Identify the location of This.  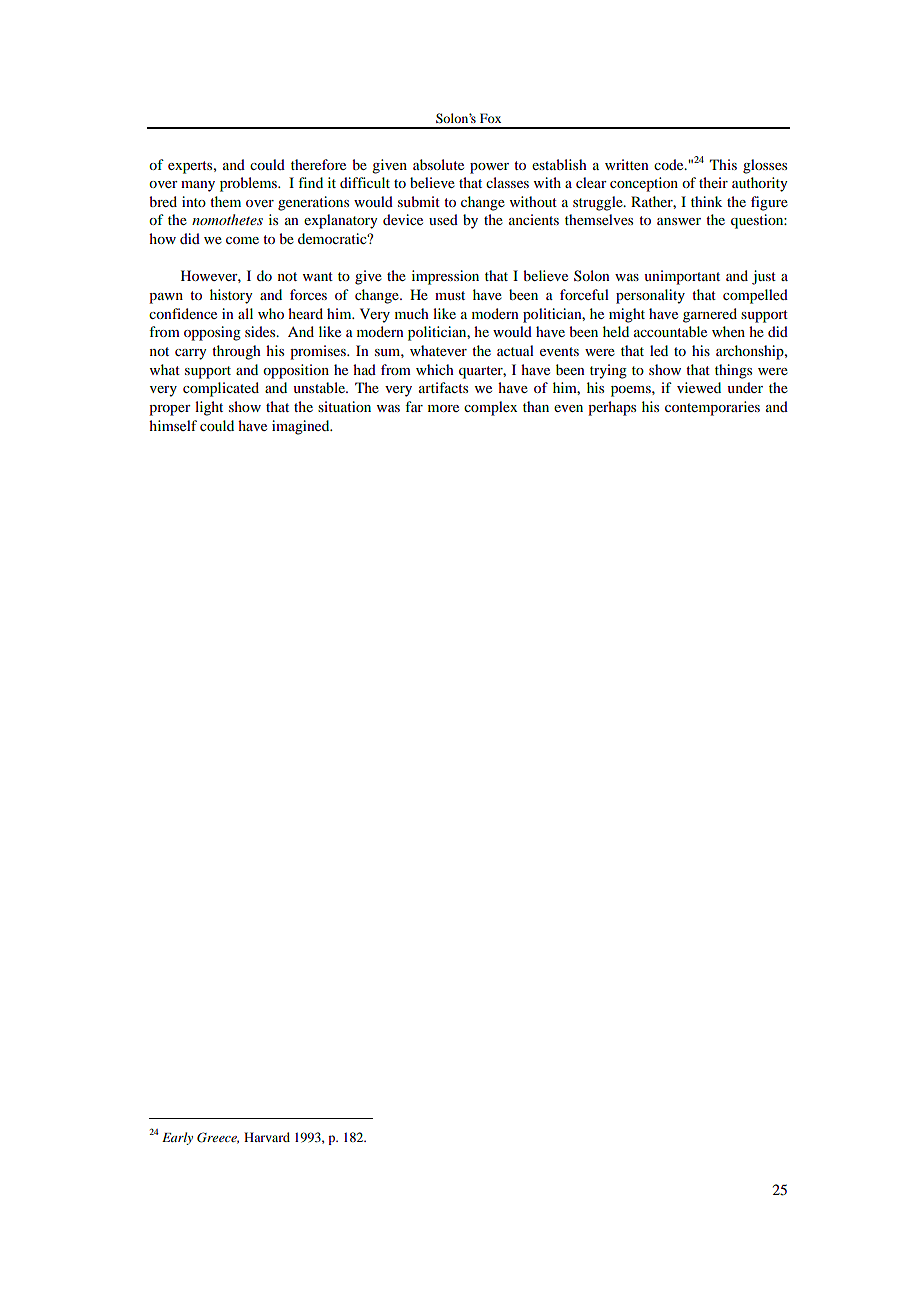
(723, 164).
